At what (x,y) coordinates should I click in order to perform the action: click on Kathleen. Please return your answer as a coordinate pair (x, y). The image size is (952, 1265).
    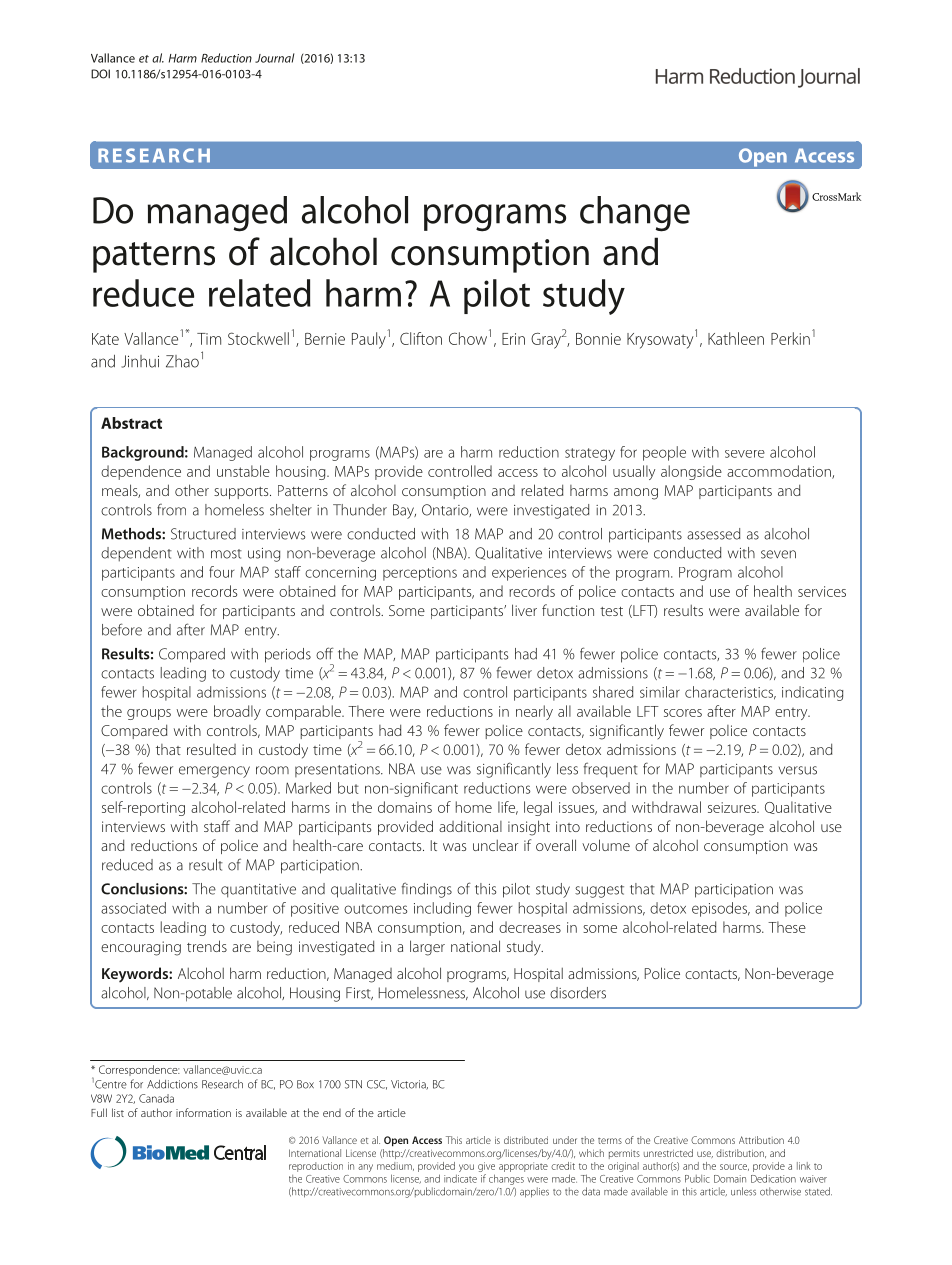
    Looking at the image, I should click on (736, 338).
